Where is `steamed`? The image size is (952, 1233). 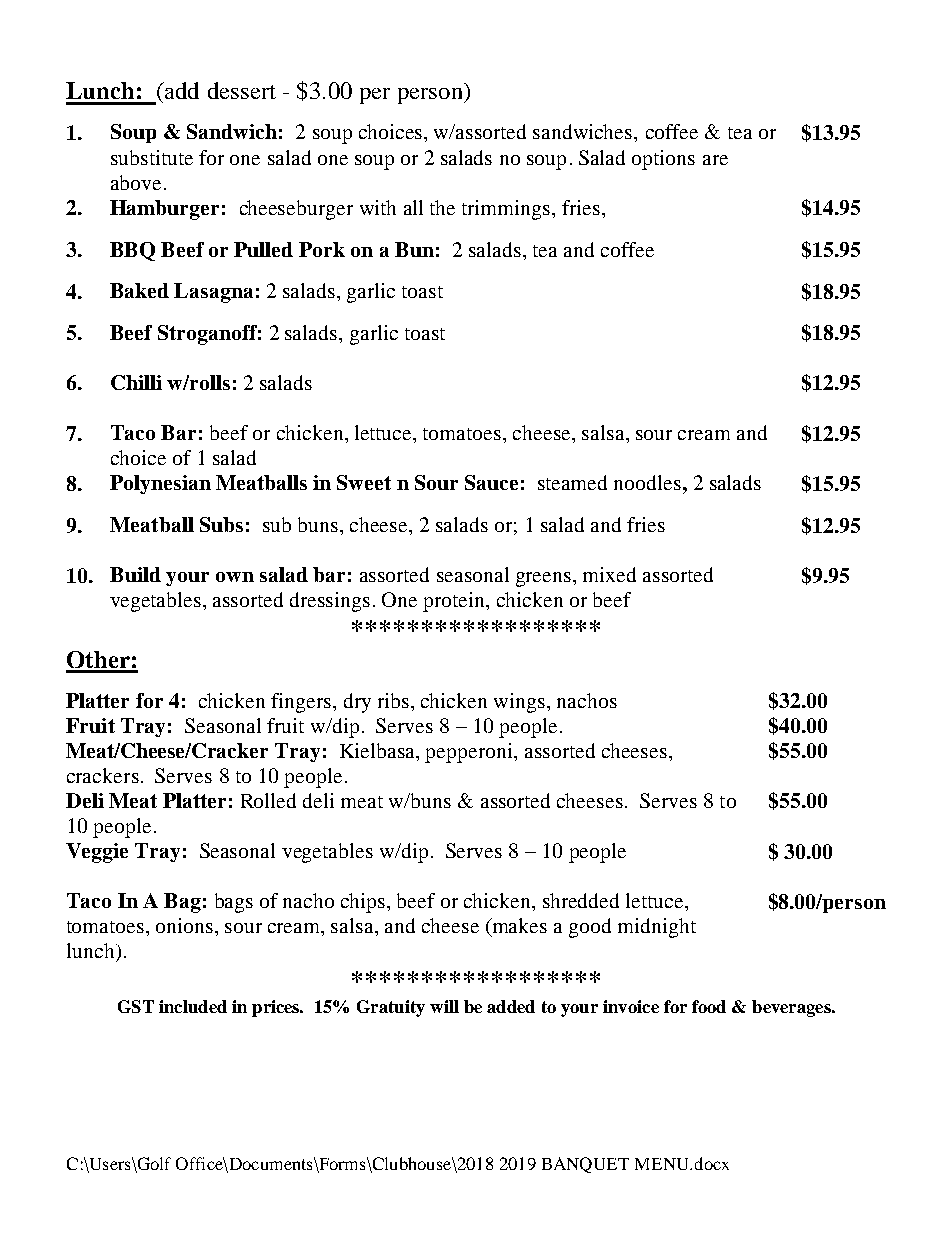
steamed is located at coordinates (572, 482).
